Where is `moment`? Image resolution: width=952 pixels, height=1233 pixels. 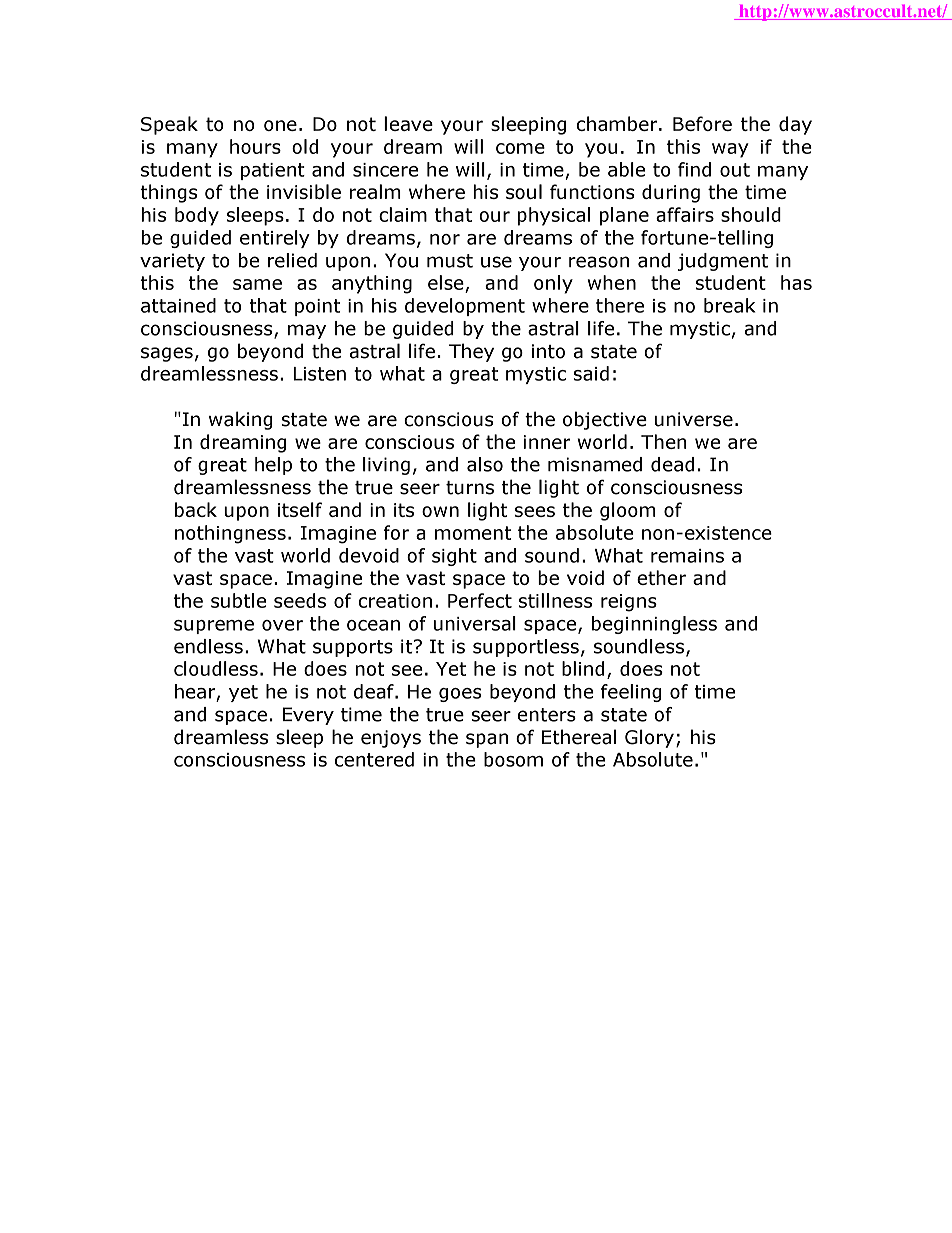 moment is located at coordinates (473, 533).
